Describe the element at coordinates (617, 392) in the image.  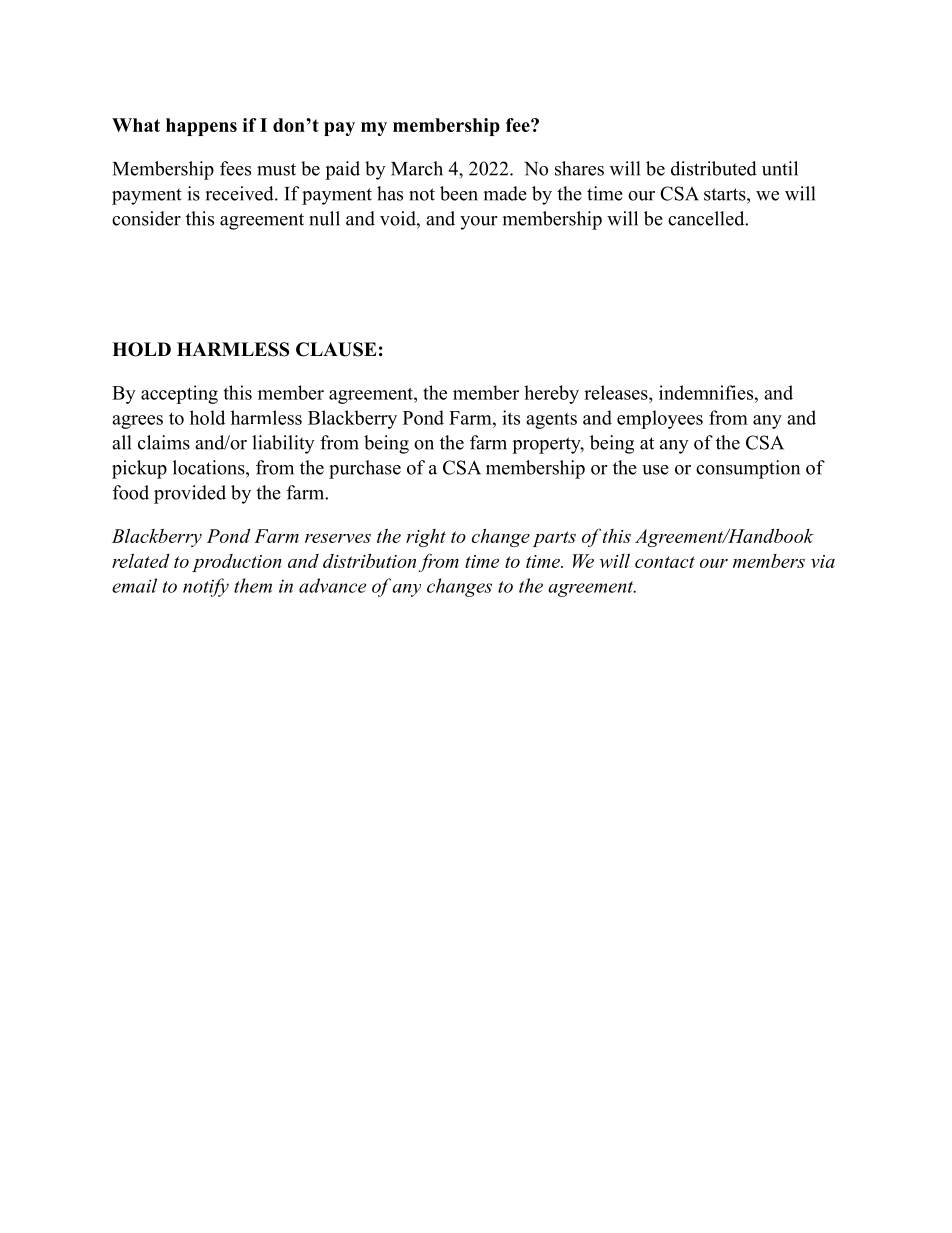
I see `releases` at that location.
